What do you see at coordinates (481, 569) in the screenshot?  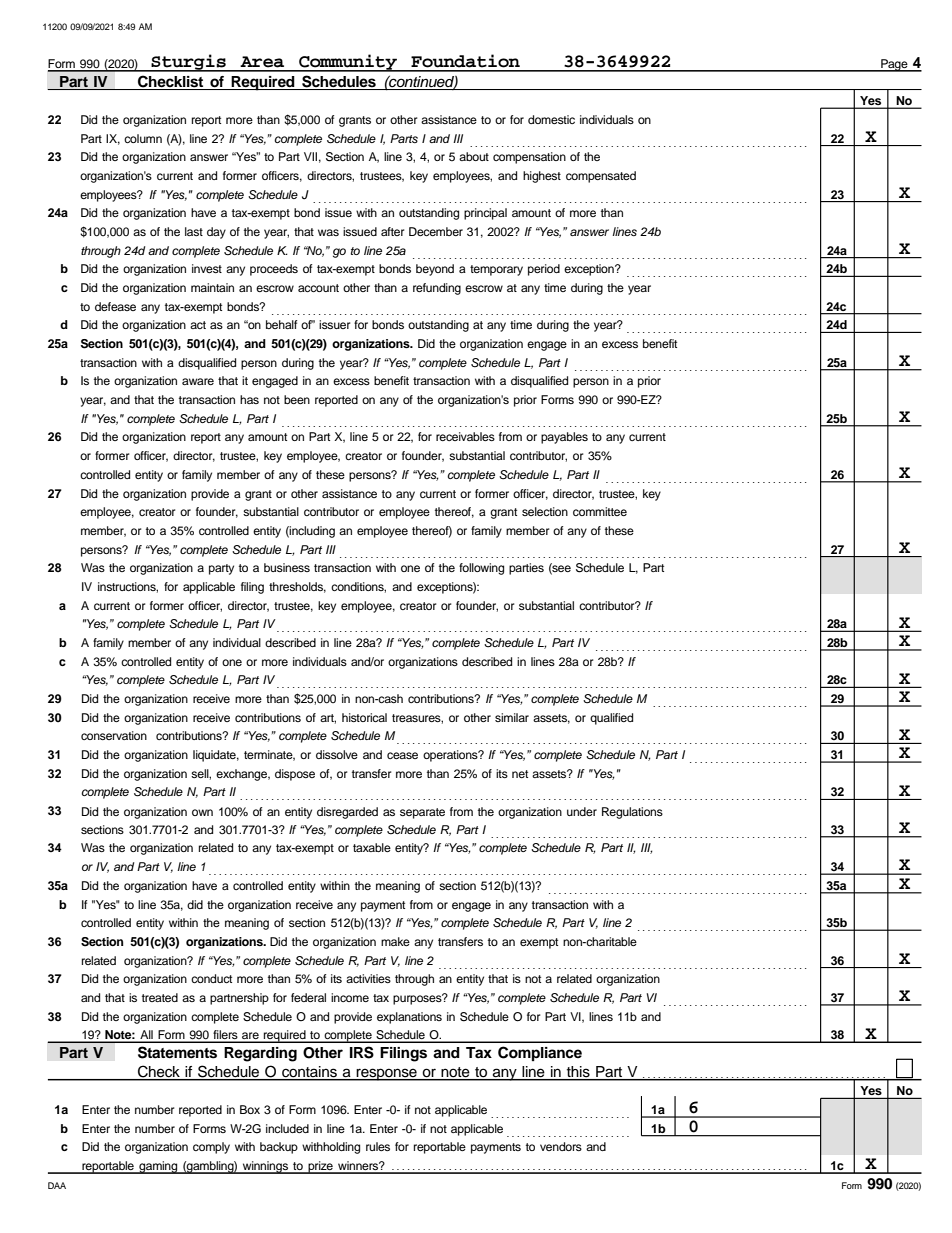 I see `following` at bounding box center [481, 569].
